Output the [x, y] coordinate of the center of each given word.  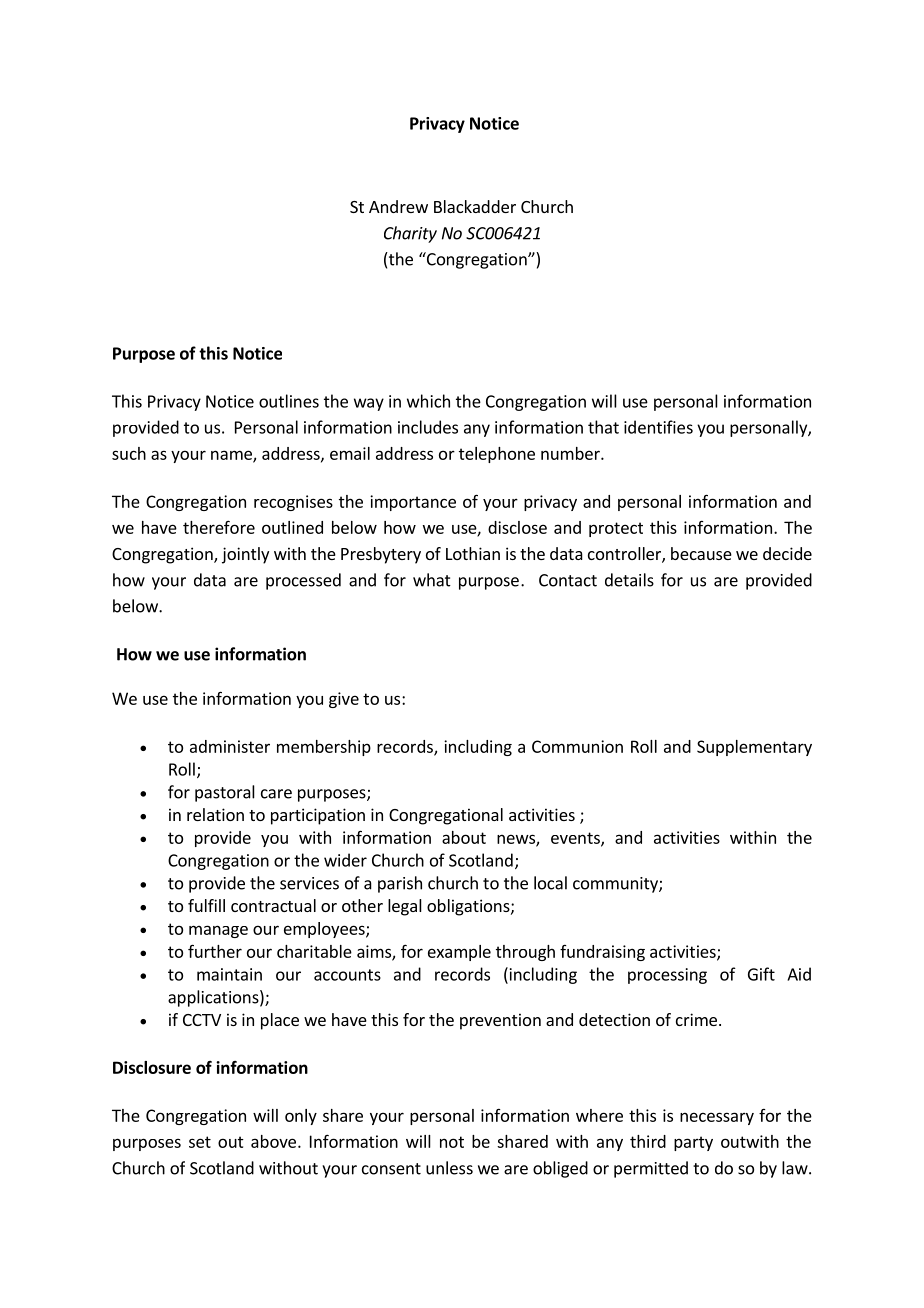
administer [230, 746]
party [693, 1143]
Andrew [398, 206]
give [344, 700]
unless [449, 1168]
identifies [658, 427]
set [200, 1142]
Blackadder [475, 206]
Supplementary [754, 748]
